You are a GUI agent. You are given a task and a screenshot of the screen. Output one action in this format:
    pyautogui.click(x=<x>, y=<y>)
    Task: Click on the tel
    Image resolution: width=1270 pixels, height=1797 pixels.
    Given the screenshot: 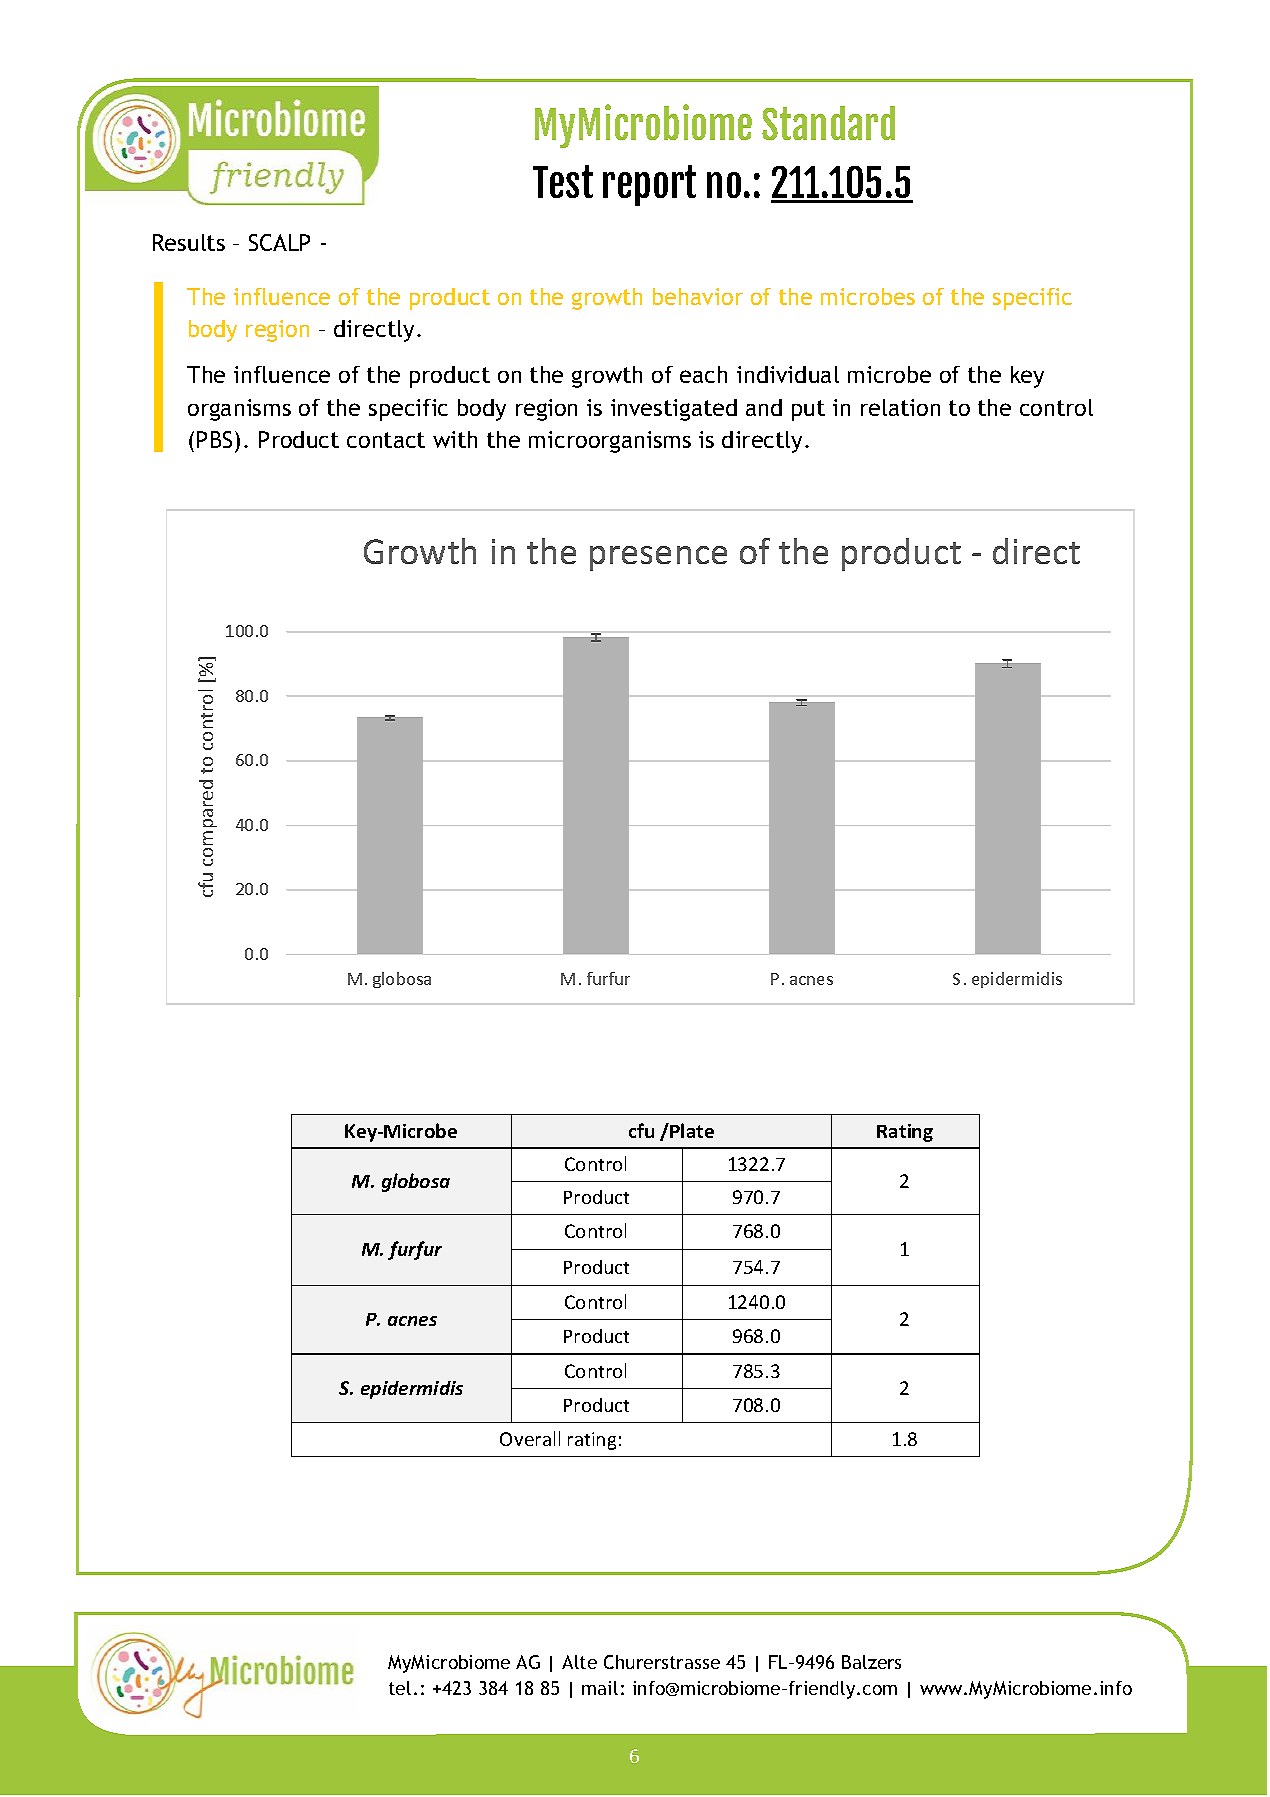 What is the action you would take?
    pyautogui.click(x=400, y=1688)
